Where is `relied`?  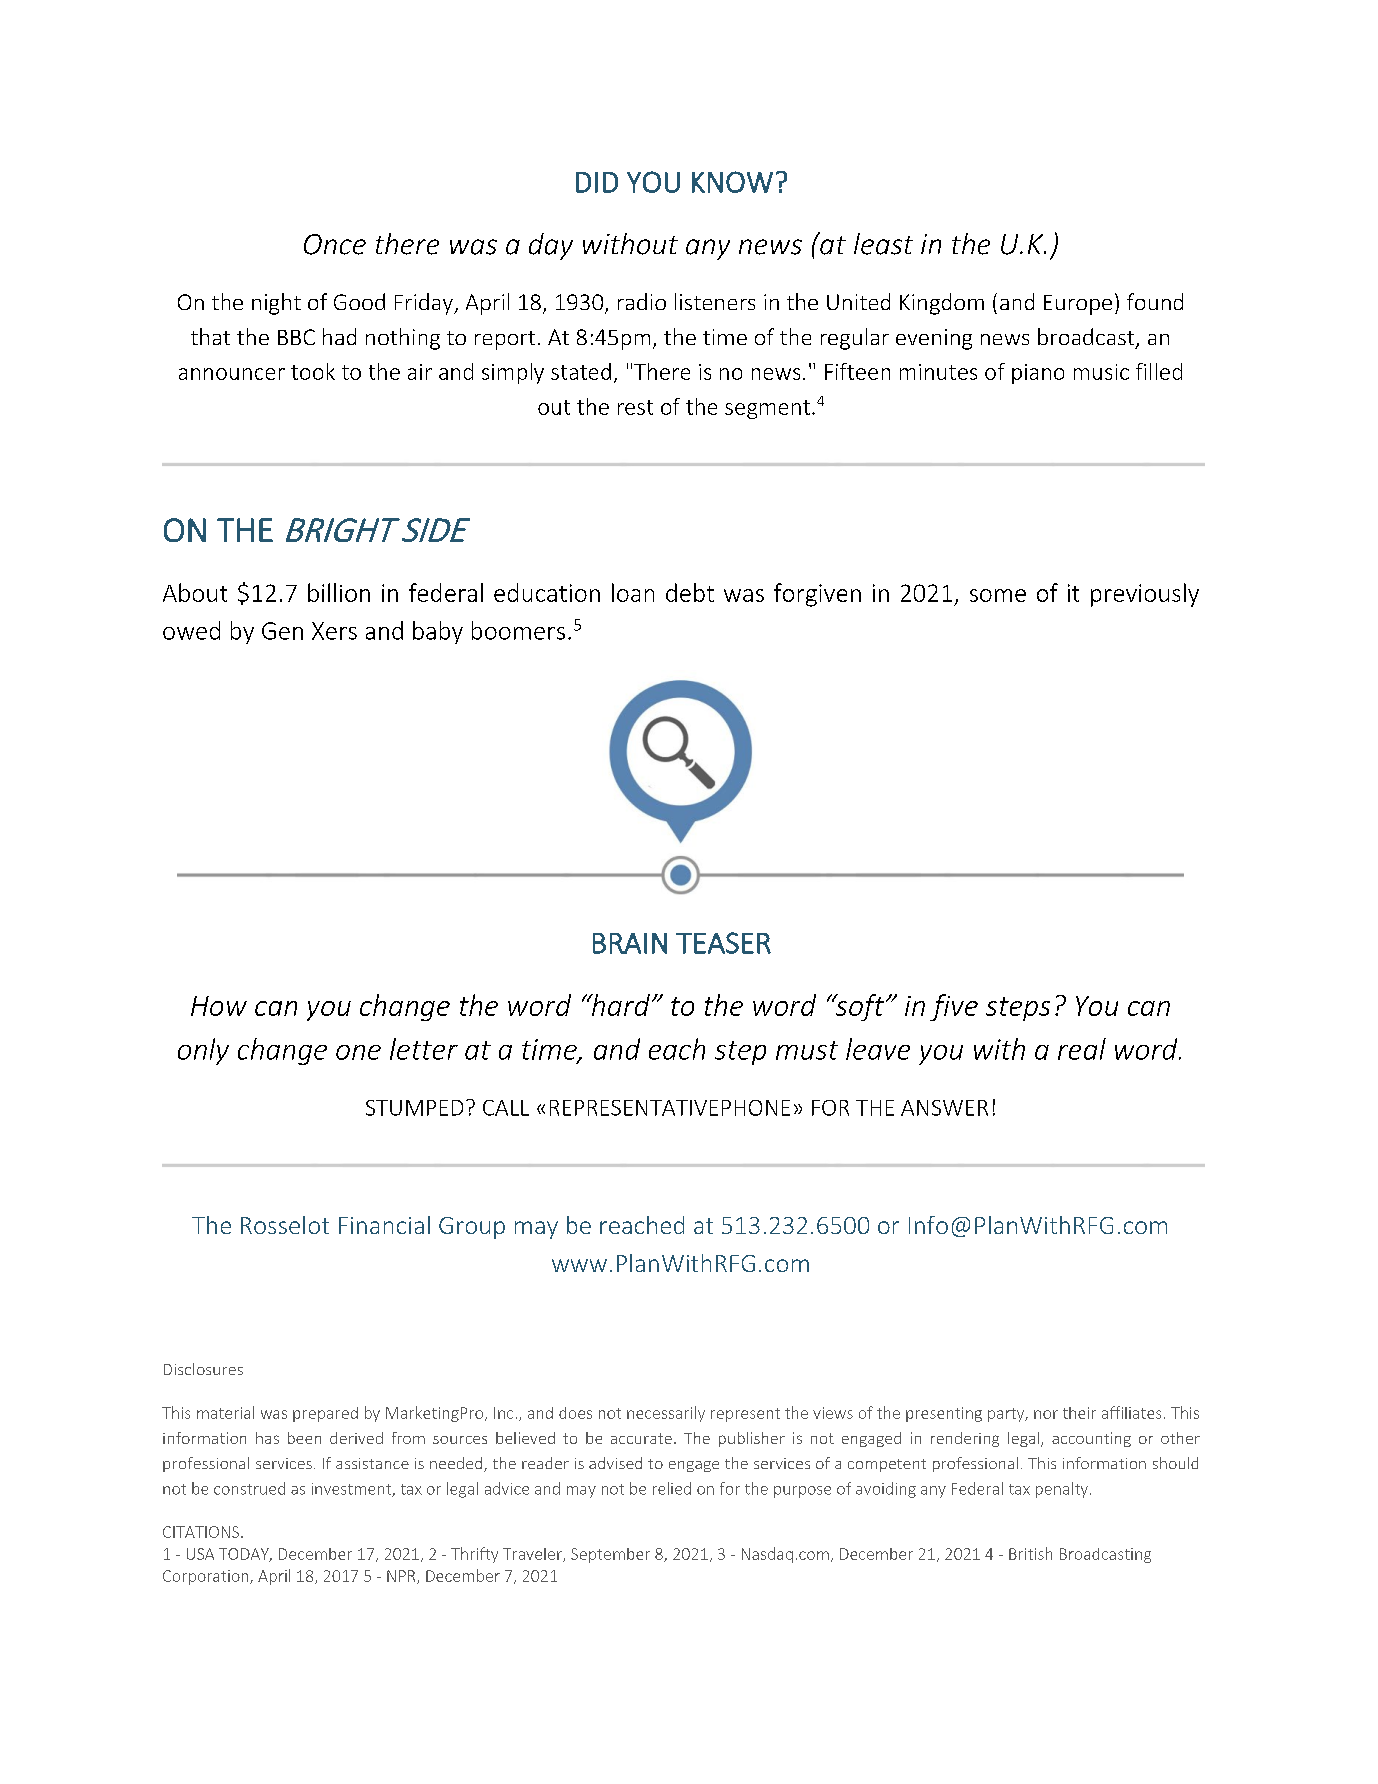 relied is located at coordinates (672, 1488).
